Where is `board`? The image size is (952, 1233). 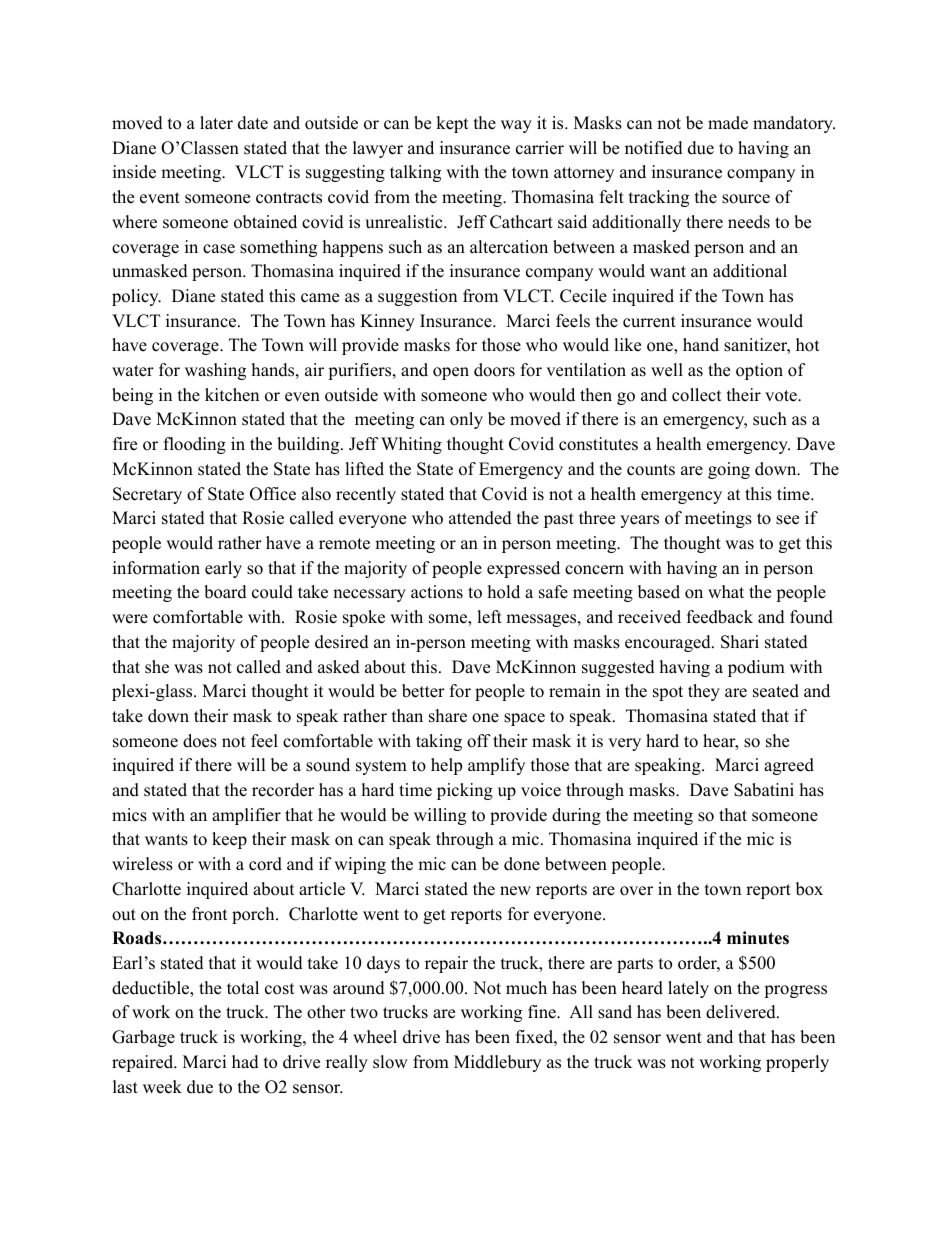 board is located at coordinates (225, 592).
